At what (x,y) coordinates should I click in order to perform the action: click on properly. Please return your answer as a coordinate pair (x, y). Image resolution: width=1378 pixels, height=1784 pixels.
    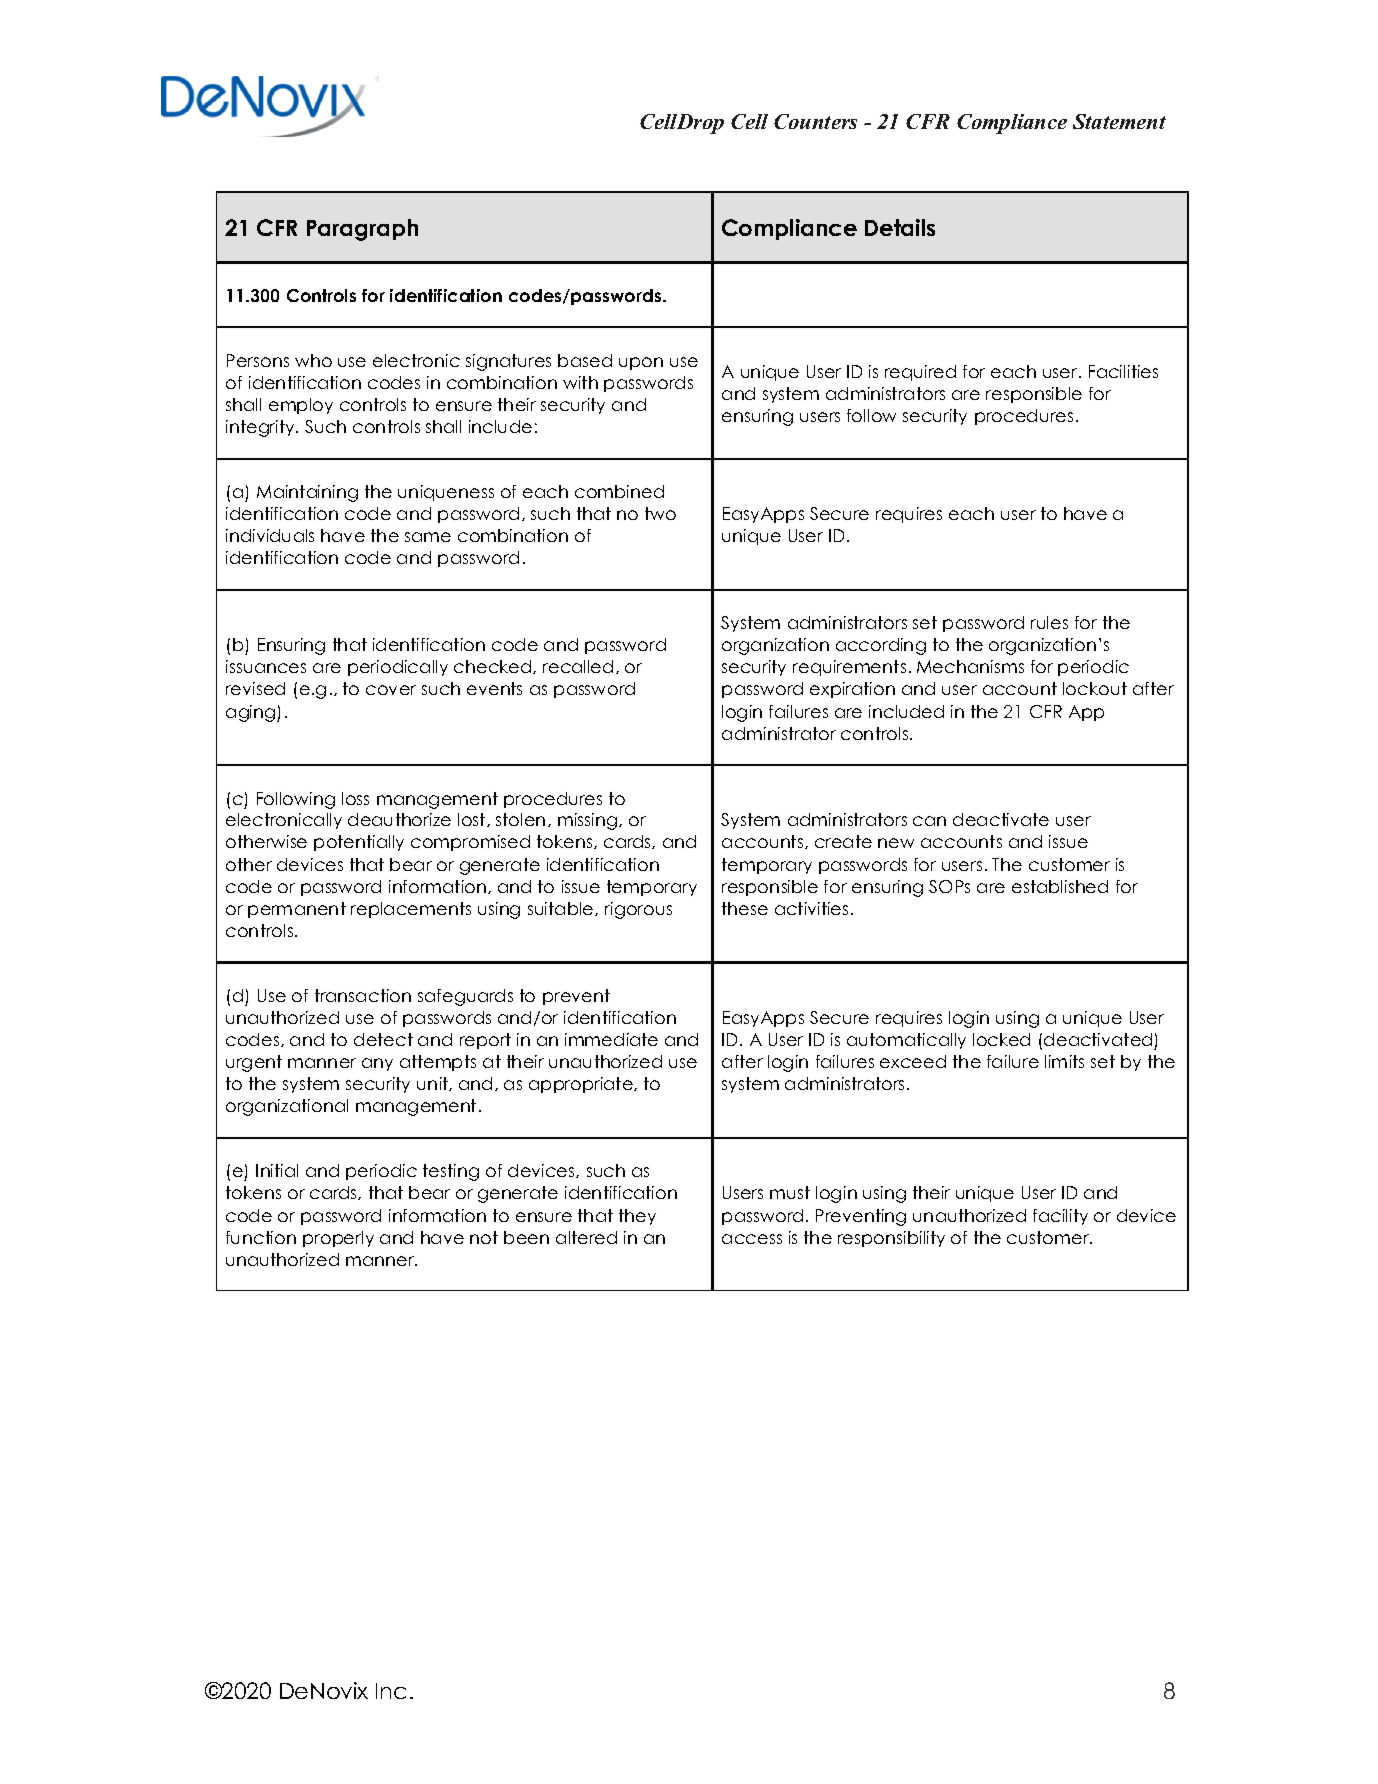
    Looking at the image, I should click on (338, 1239).
